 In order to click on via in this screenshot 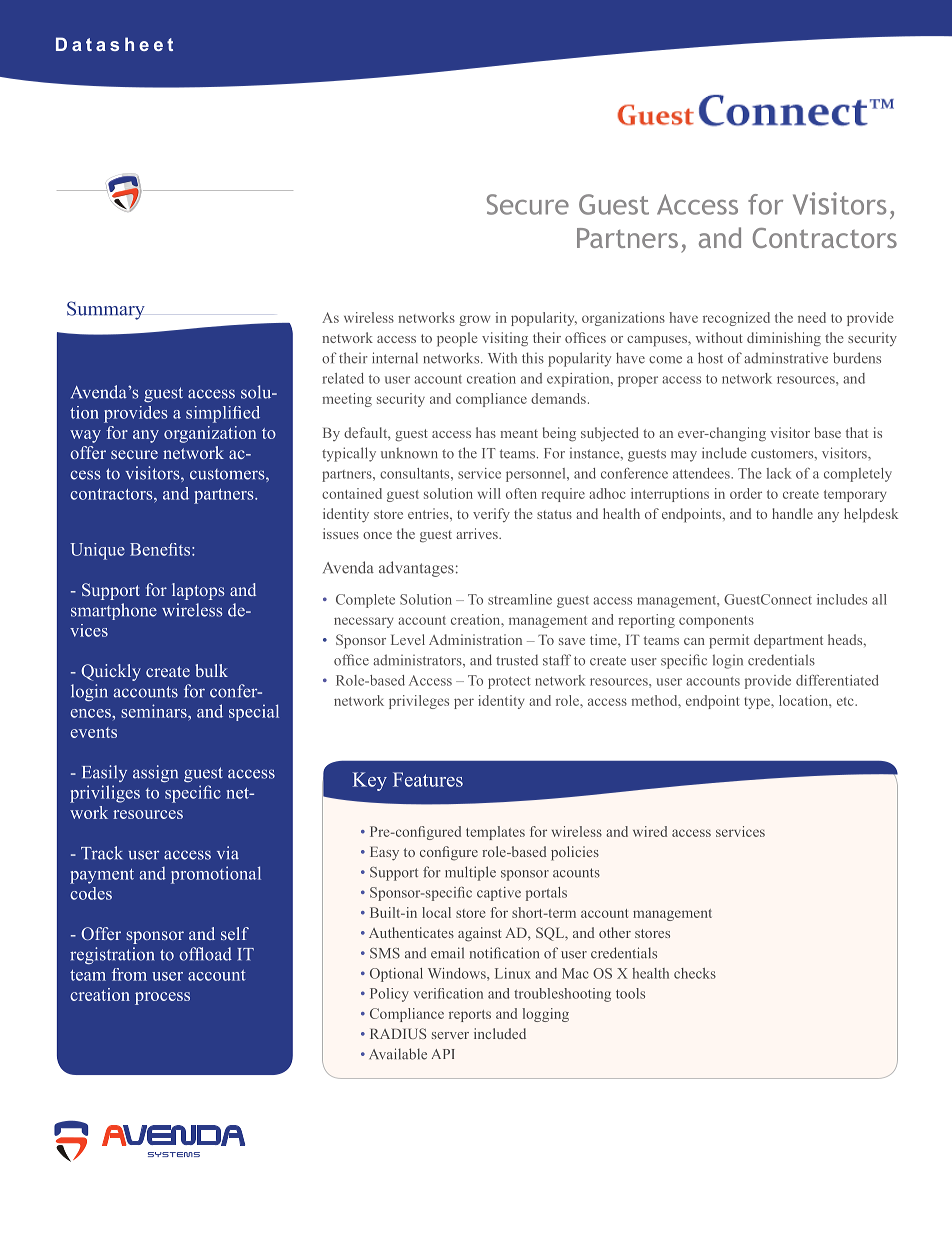, I will do `click(228, 853)`.
